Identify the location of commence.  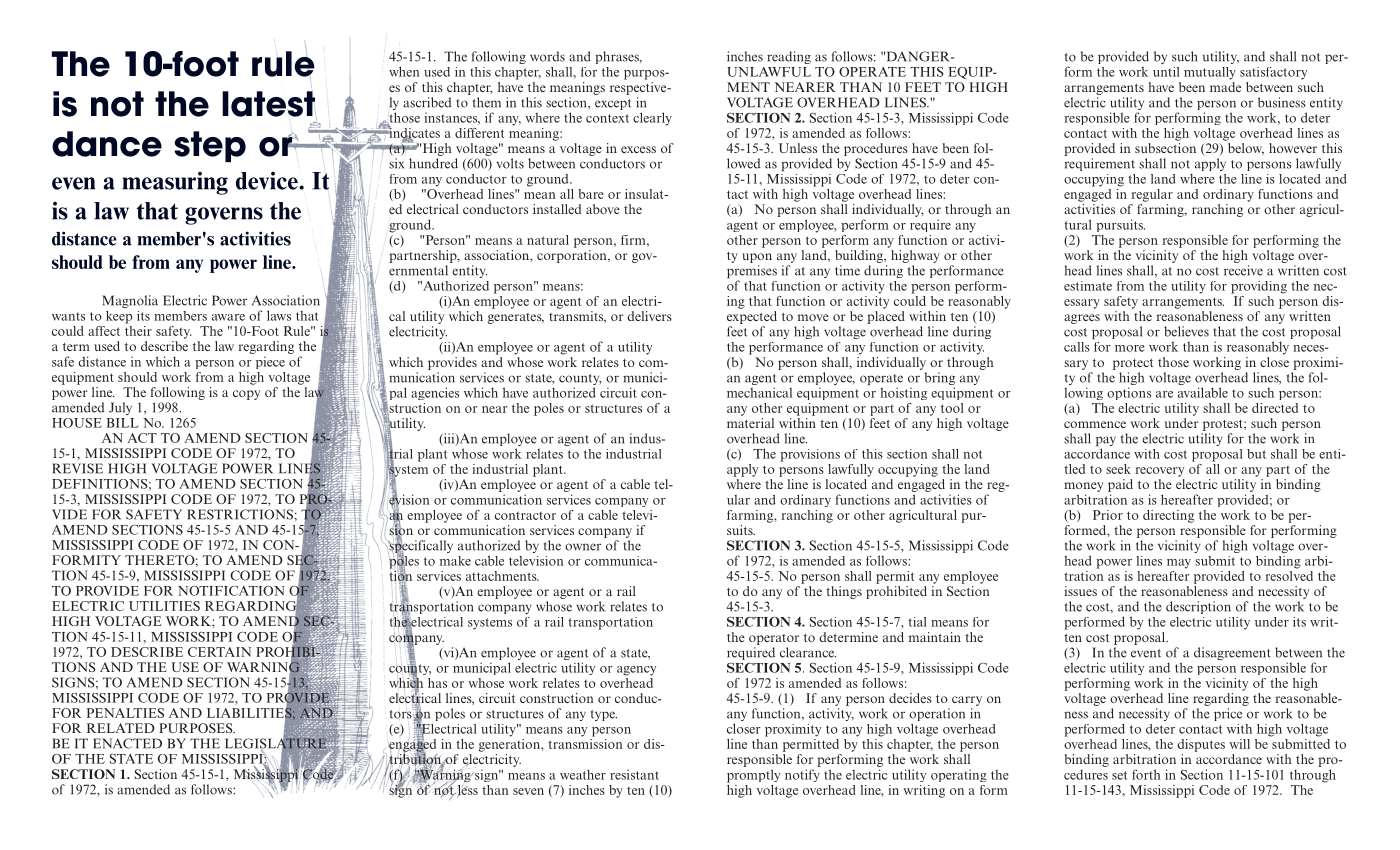
(1095, 424).
